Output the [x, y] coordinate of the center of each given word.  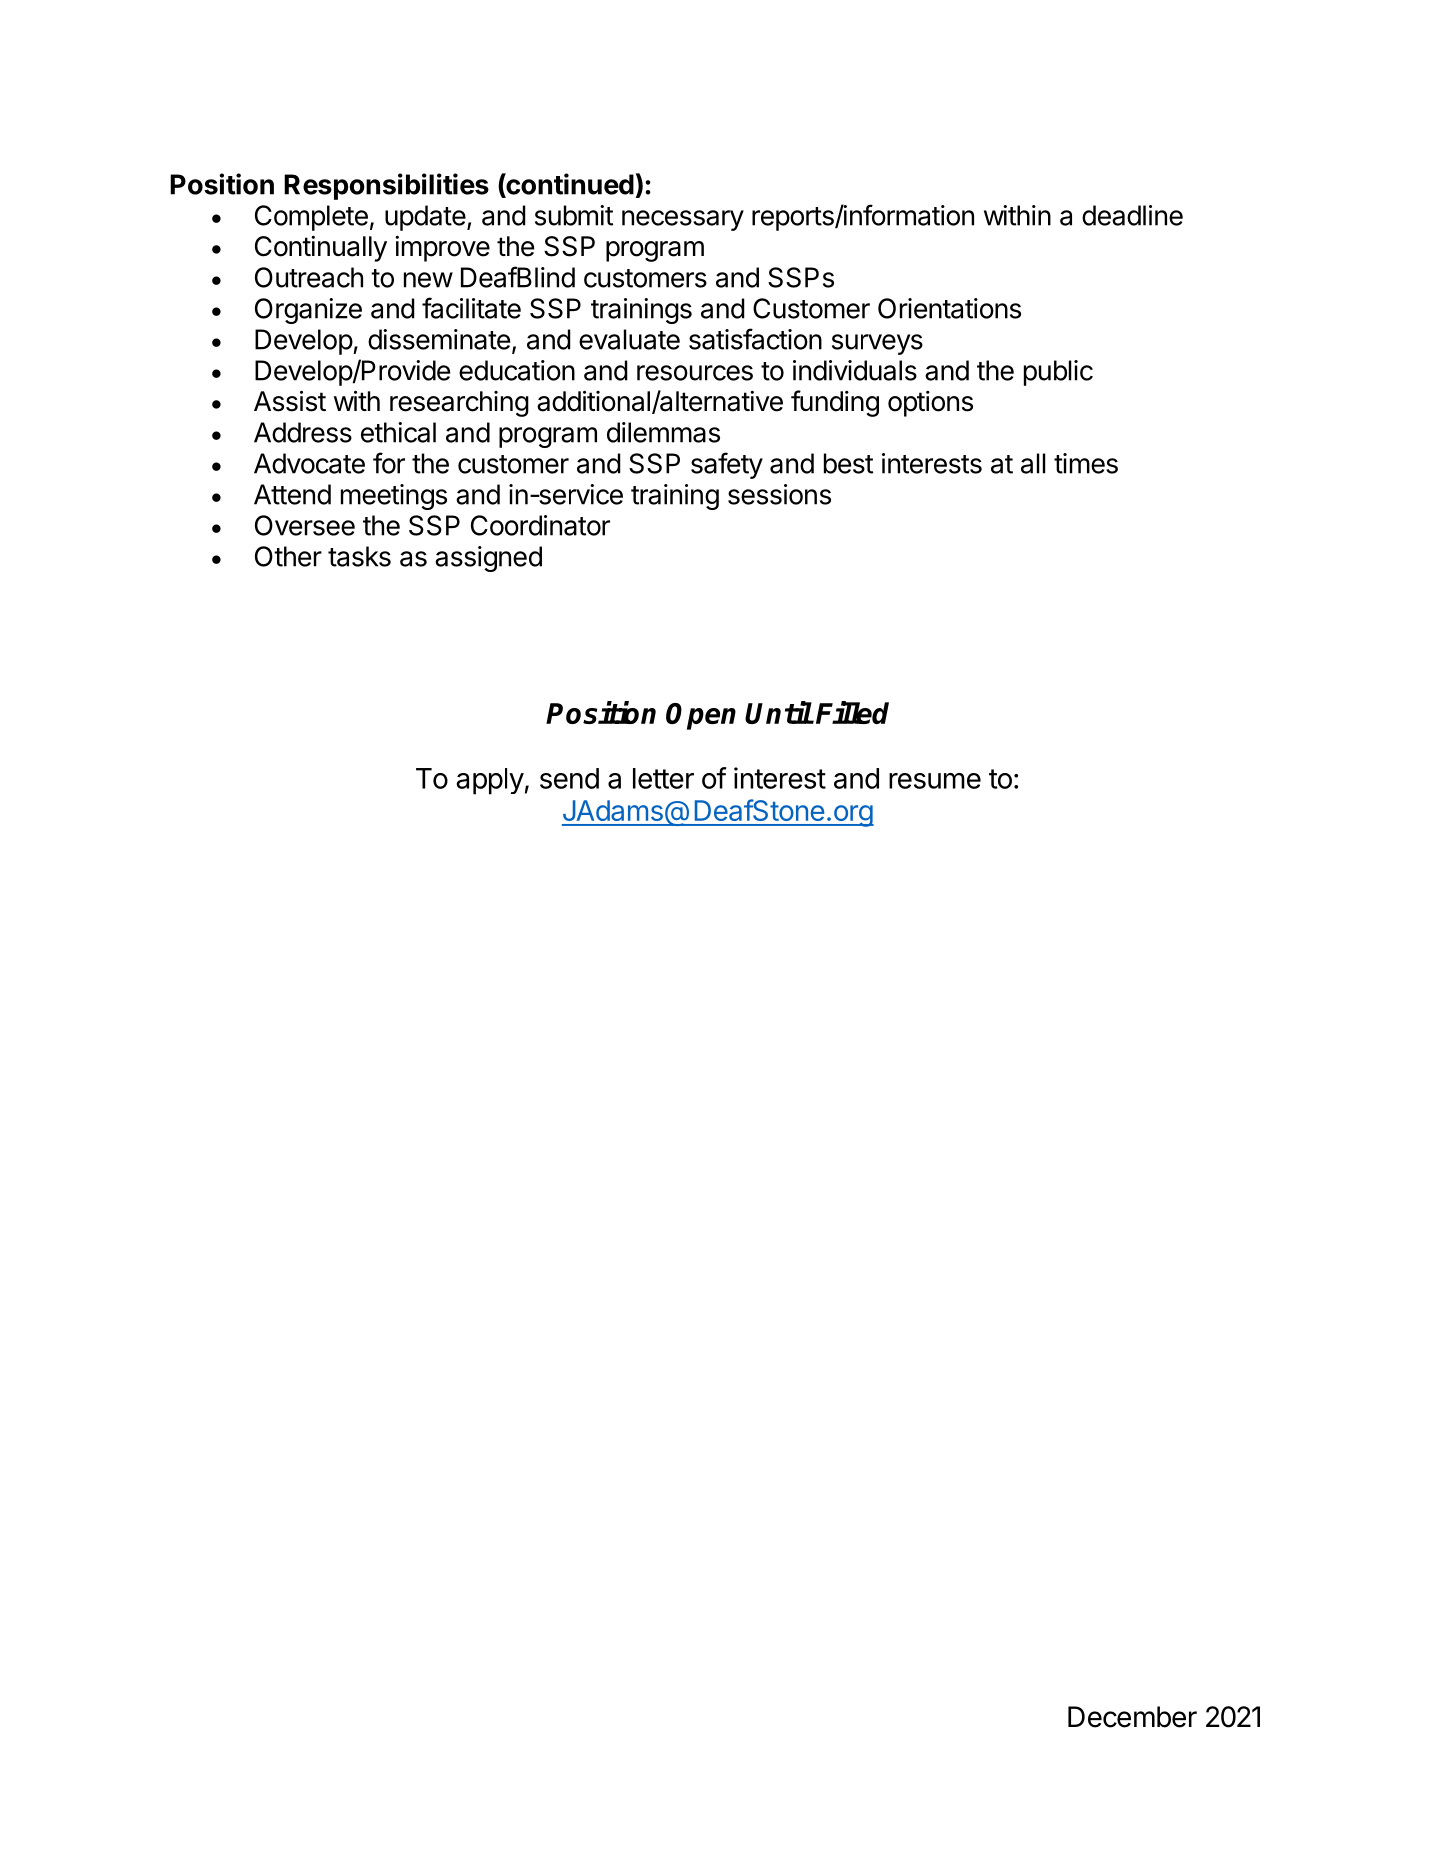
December [1132, 1717]
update [425, 218]
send [569, 778]
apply [490, 781]
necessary [683, 220]
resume [935, 781]
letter [663, 778]
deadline [1132, 215]
